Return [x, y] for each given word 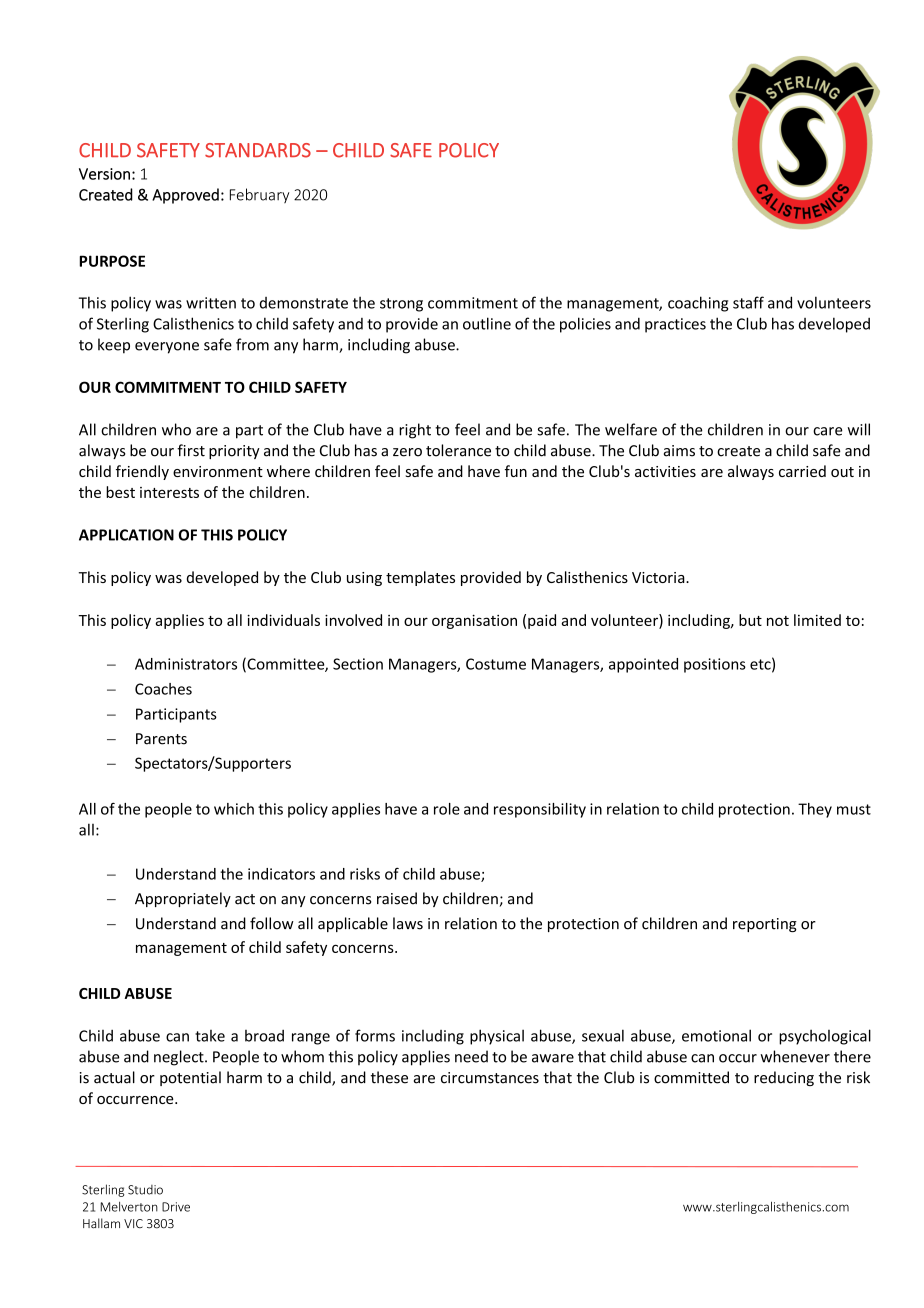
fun [516, 471]
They [815, 810]
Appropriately [183, 899]
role [447, 809]
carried [802, 471]
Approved [185, 196]
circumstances [490, 1078]
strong [401, 305]
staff [748, 302]
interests [169, 492]
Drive [176, 1207]
